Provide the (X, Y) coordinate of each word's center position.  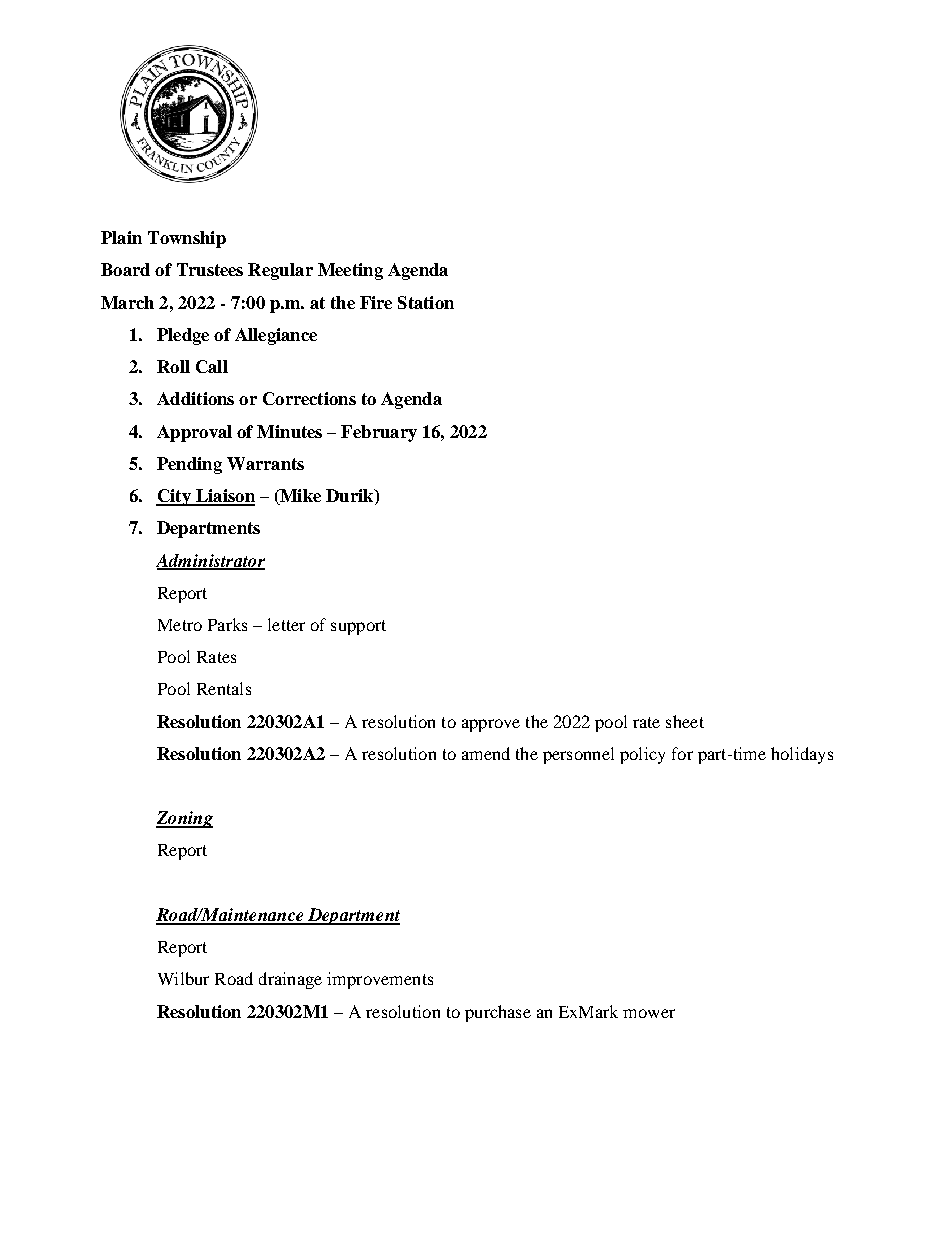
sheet (685, 721)
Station (426, 302)
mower (649, 1013)
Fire (376, 302)
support (358, 627)
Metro (180, 625)
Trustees (210, 269)
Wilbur (183, 978)
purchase (498, 1013)
